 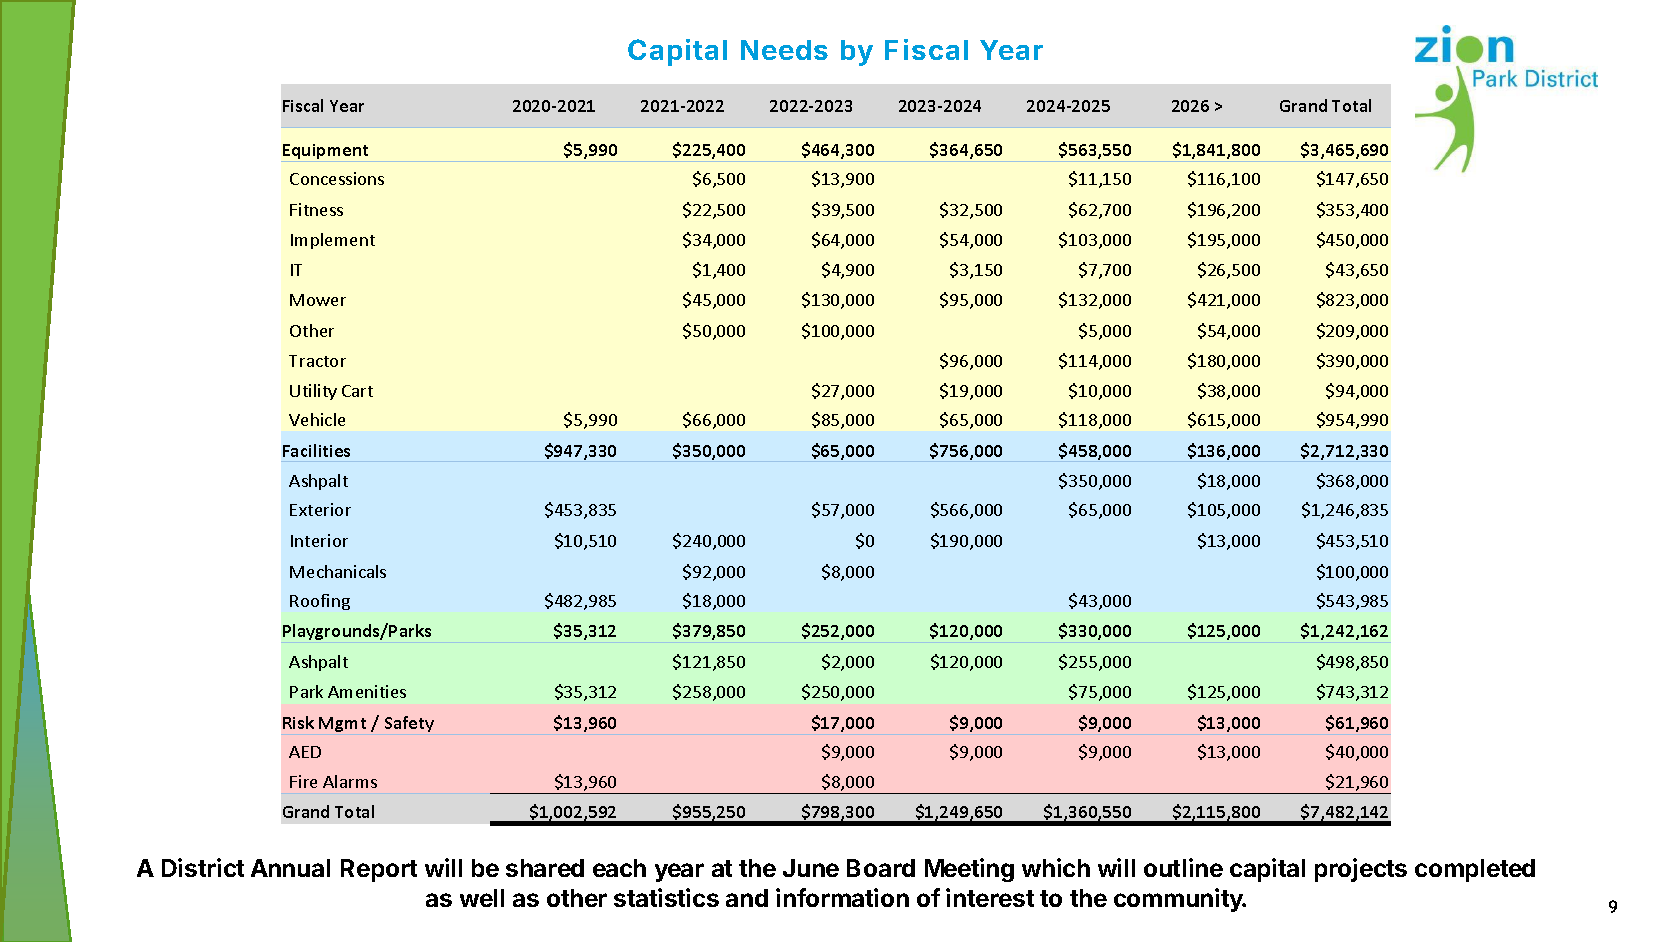 I want to click on Facilities, so click(x=316, y=450).
